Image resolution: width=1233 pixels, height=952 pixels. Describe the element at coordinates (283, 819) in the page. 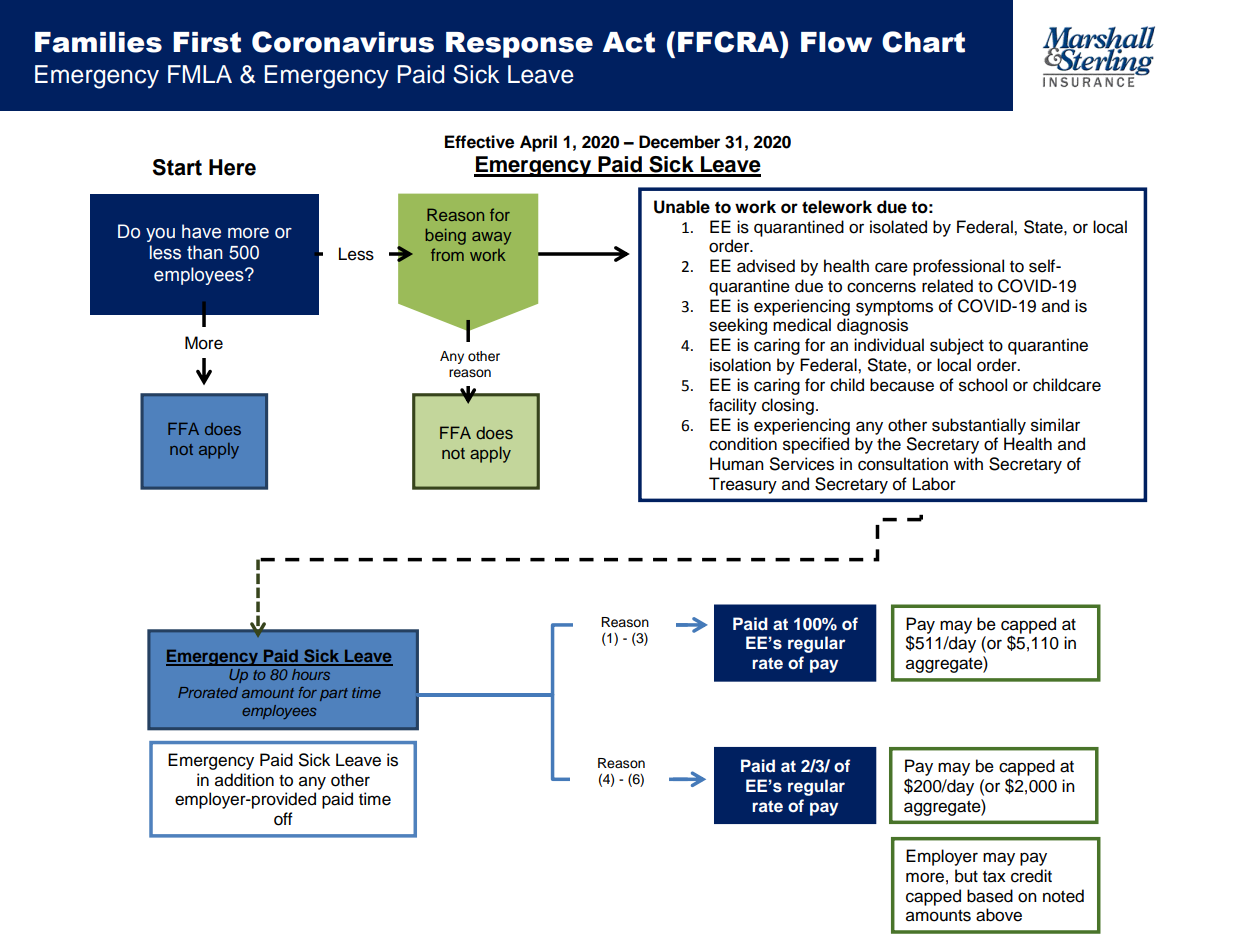

I see `off` at that location.
